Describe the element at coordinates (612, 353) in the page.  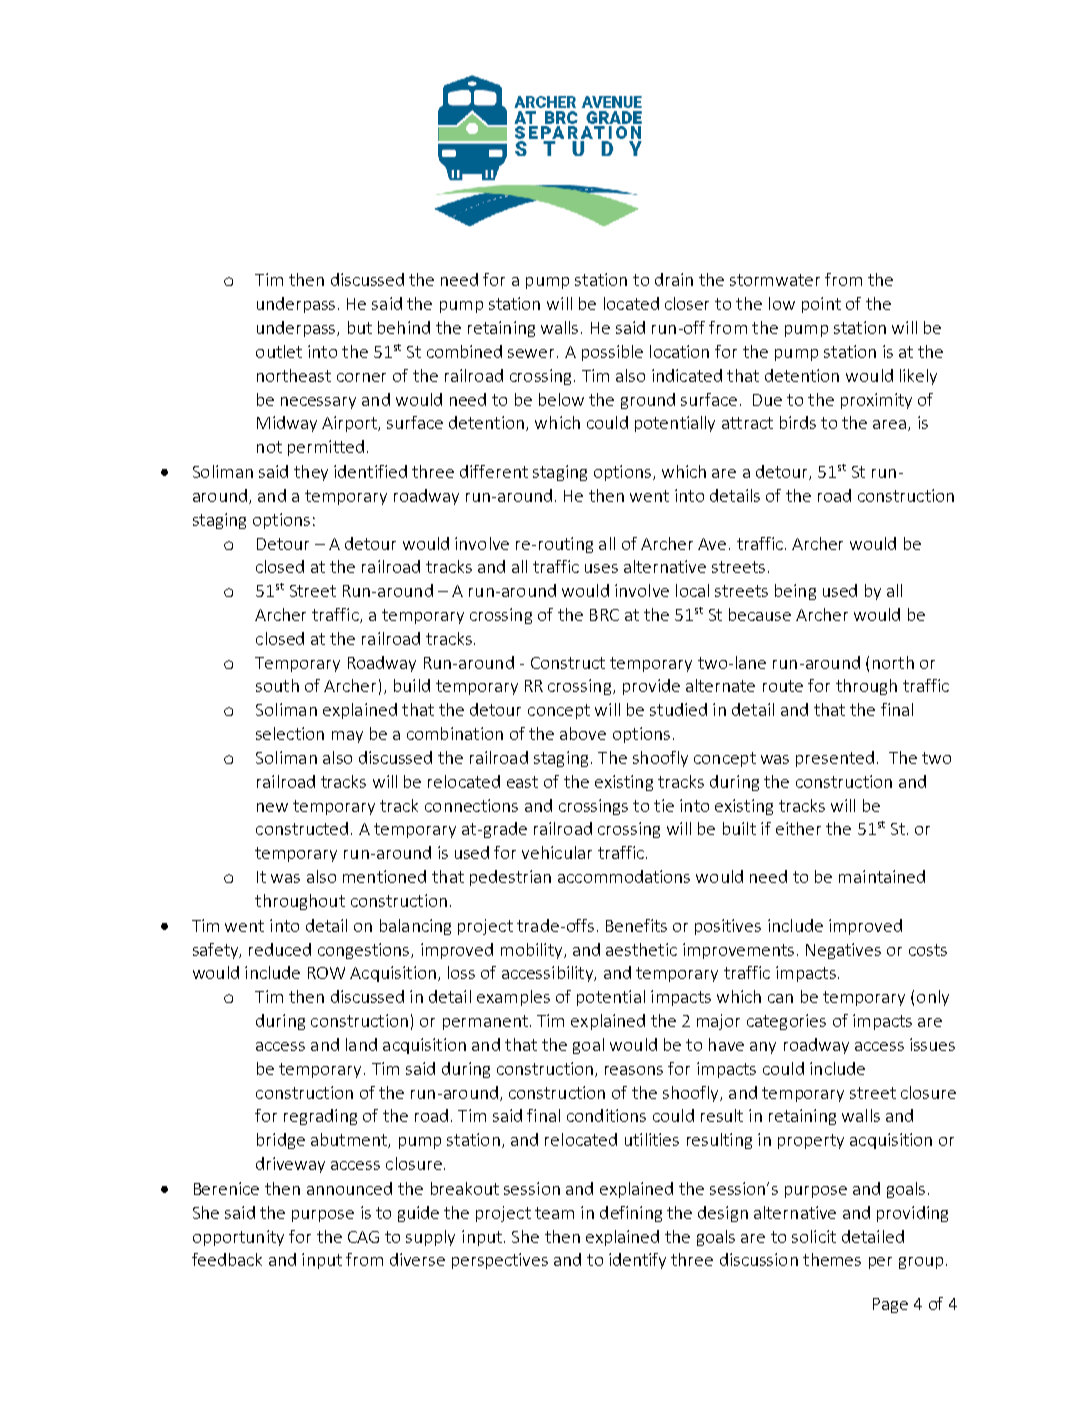
I see `possible` at that location.
